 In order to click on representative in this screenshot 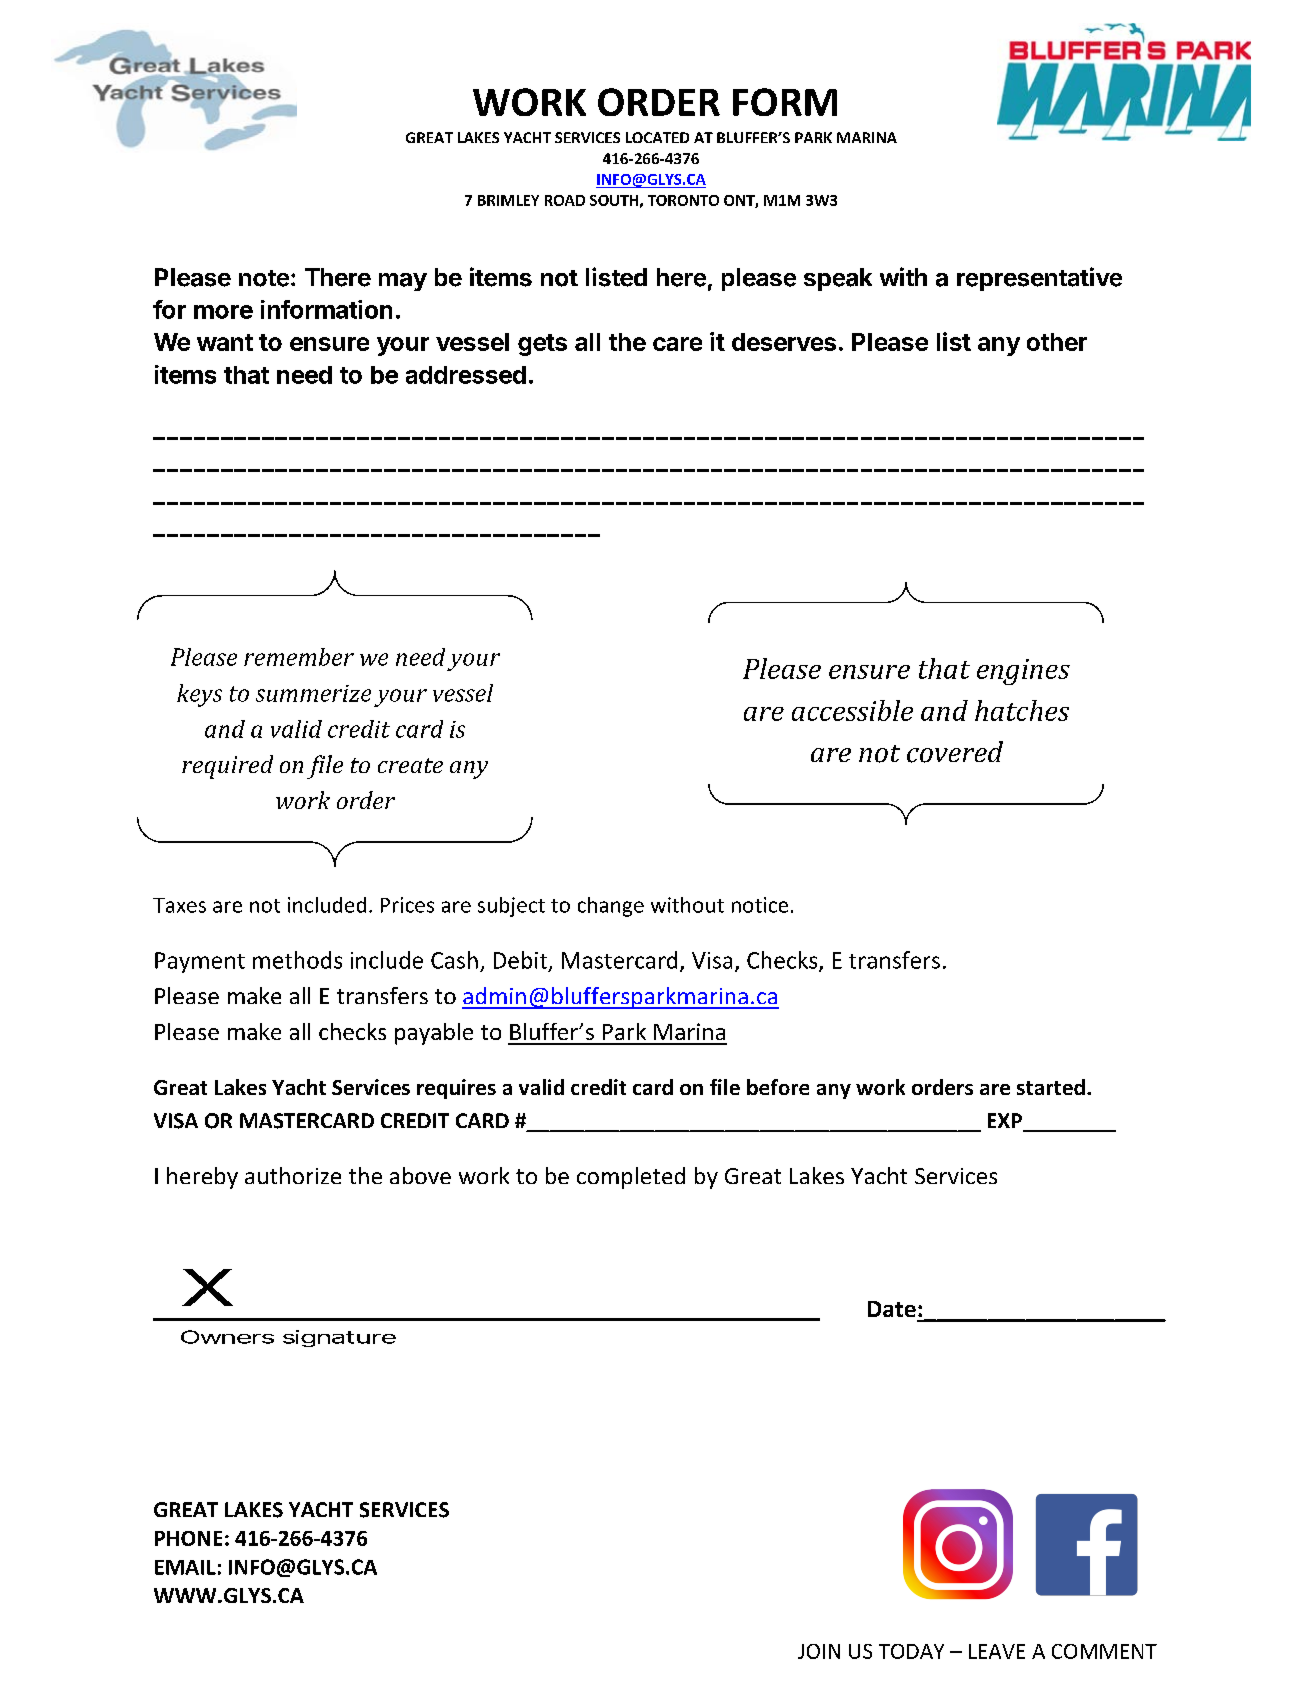, I will do `click(1039, 279)`.
